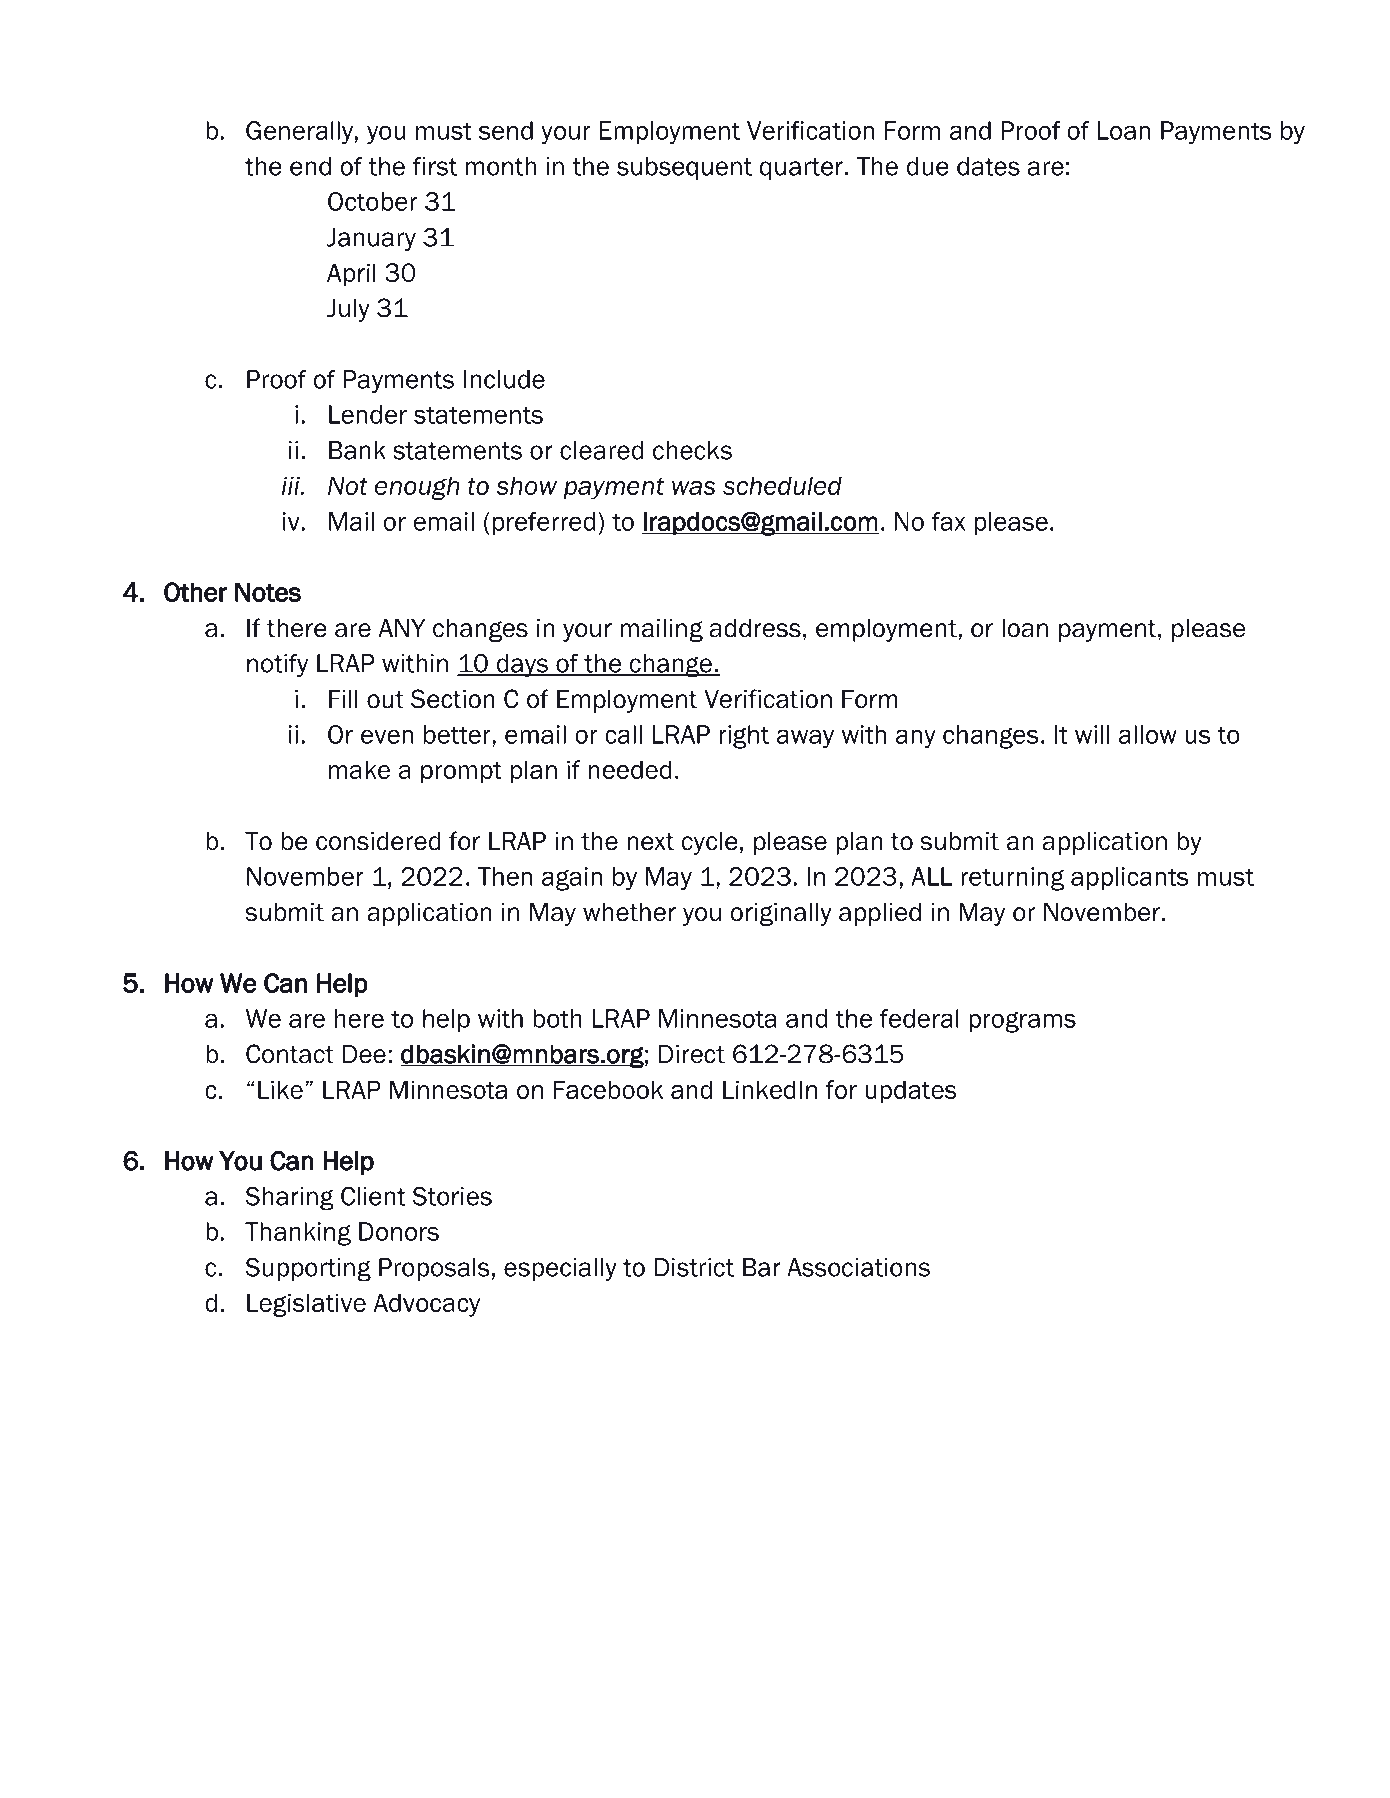 This image has height=1798, width=1390. Describe the element at coordinates (308, 1269) in the image. I see `Supporting` at that location.
